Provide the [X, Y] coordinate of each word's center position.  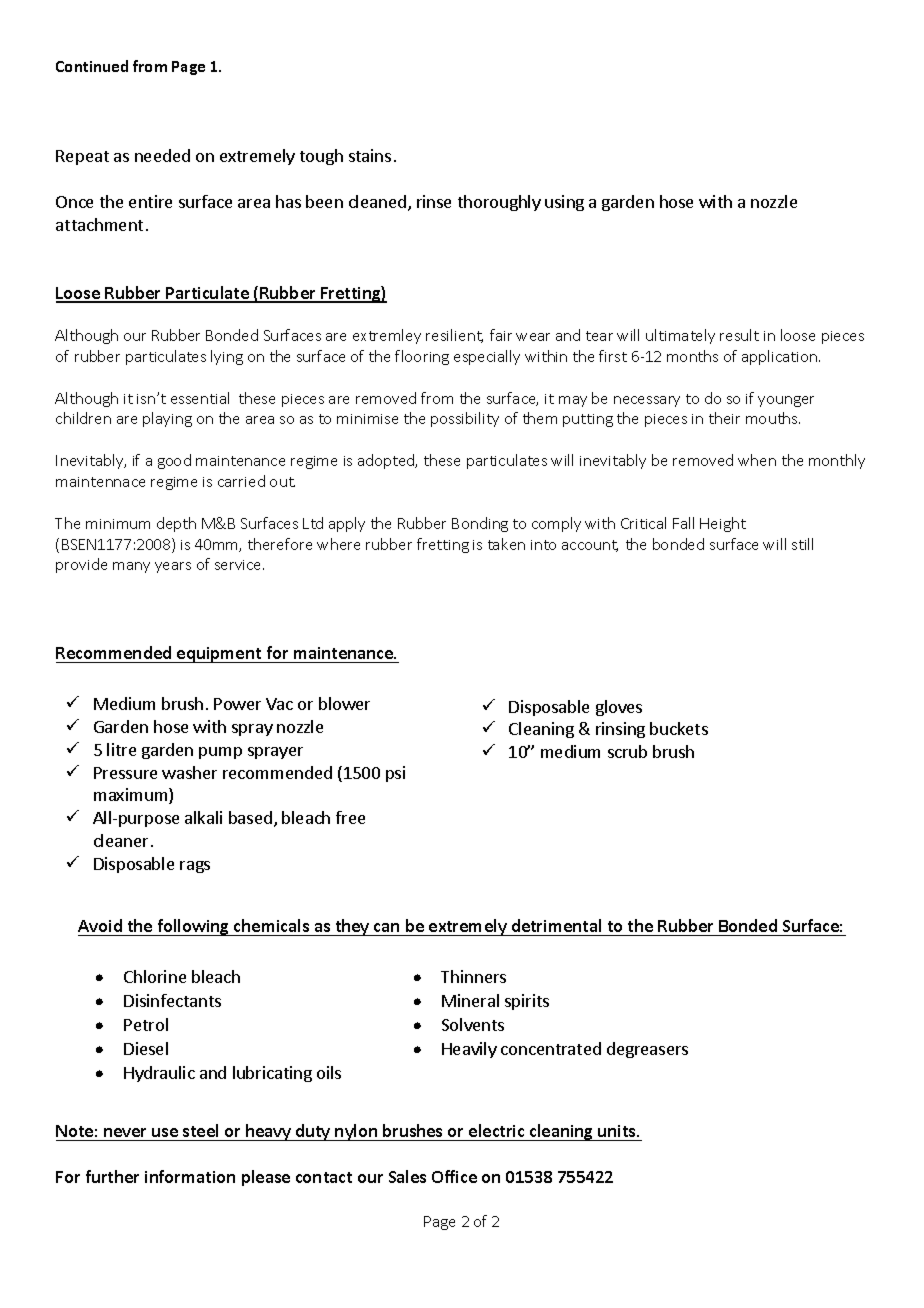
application [779, 357]
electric [496, 1130]
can [387, 929]
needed [162, 155]
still [802, 544]
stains [370, 155]
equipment [219, 655]
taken [506, 544]
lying [227, 357]
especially [487, 357]
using [564, 203]
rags [195, 867]
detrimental [556, 927]
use [165, 1132]
